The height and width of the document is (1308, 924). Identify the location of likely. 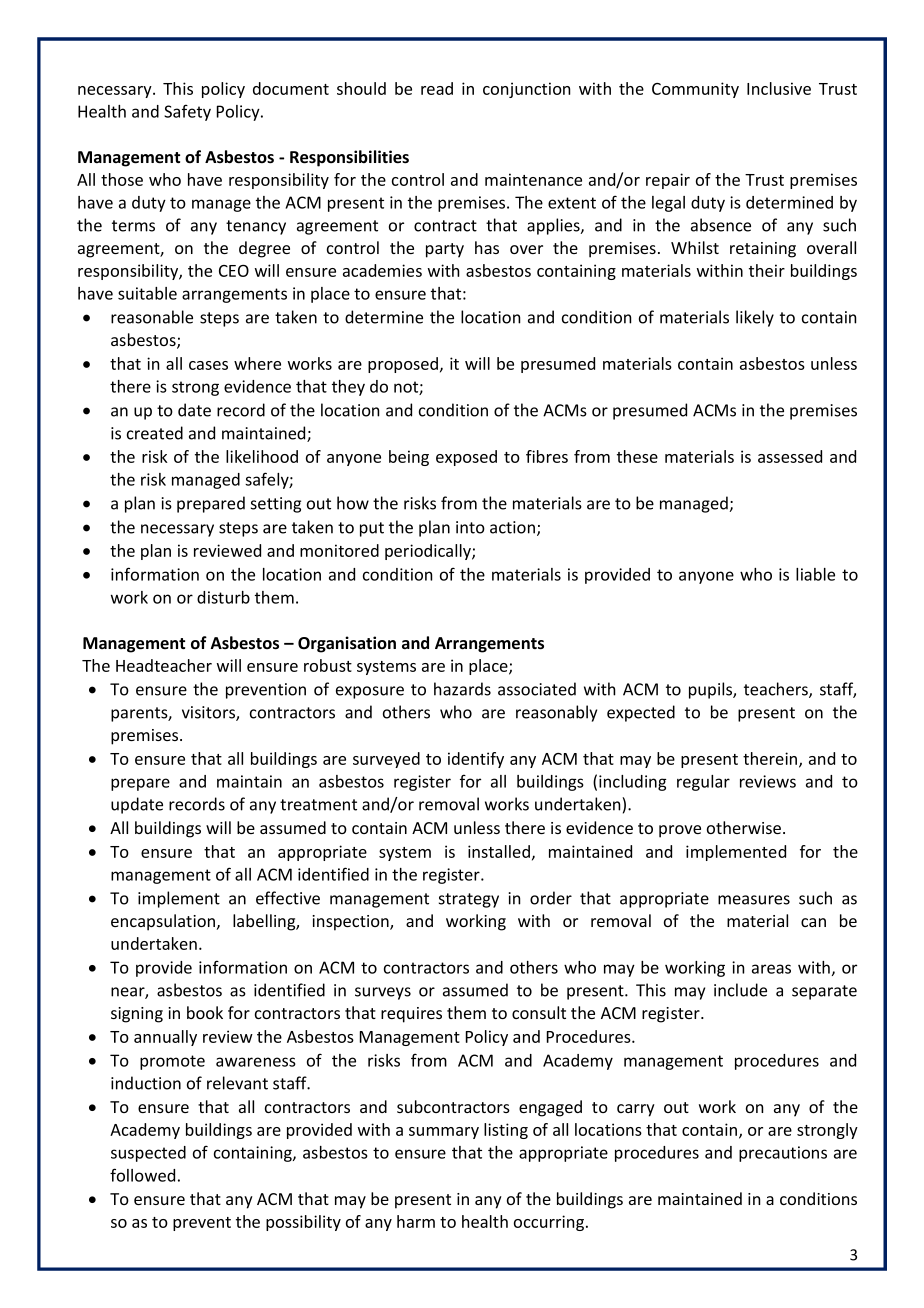
(755, 318).
